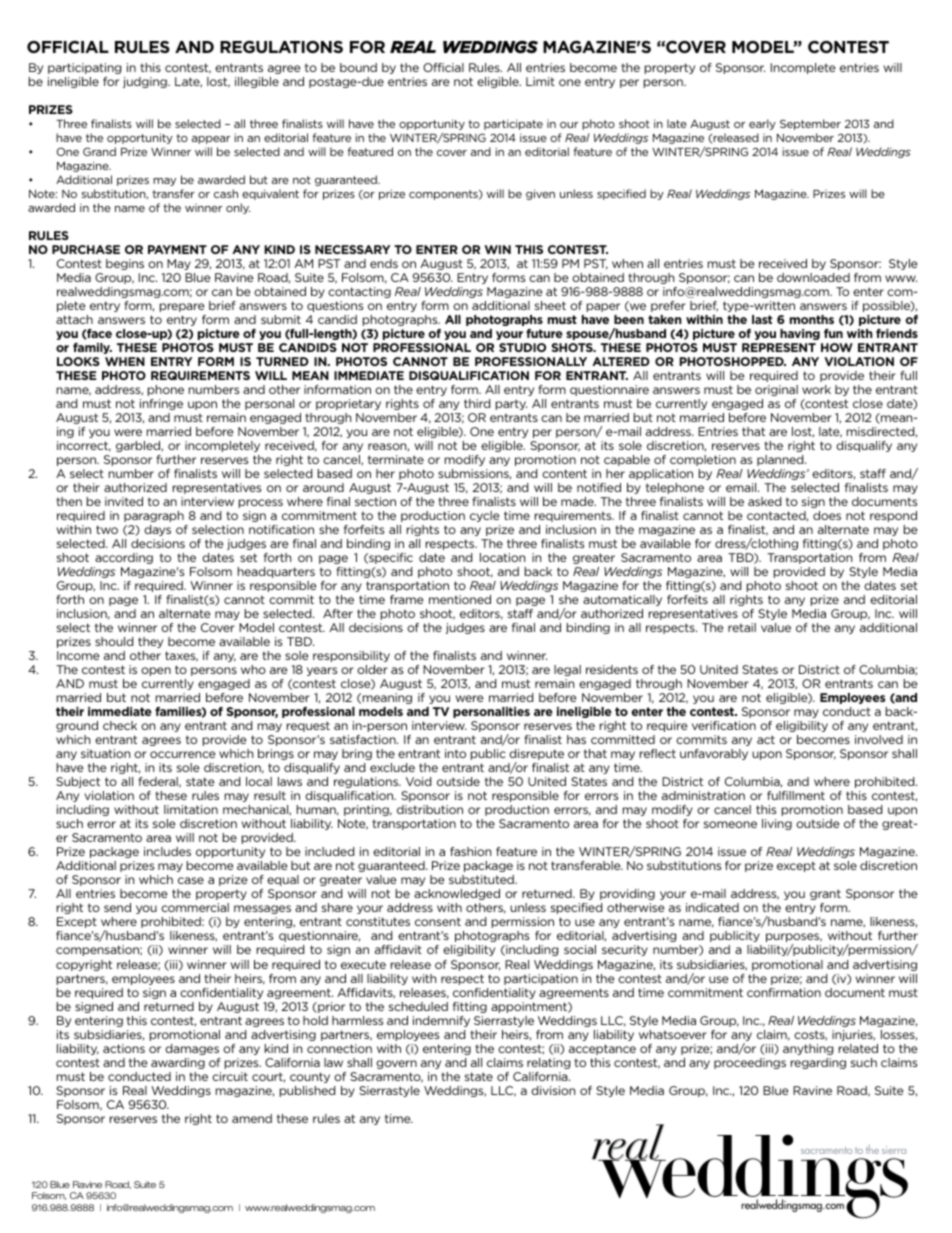  What do you see at coordinates (455, 753) in the screenshot?
I see `into` at bounding box center [455, 753].
